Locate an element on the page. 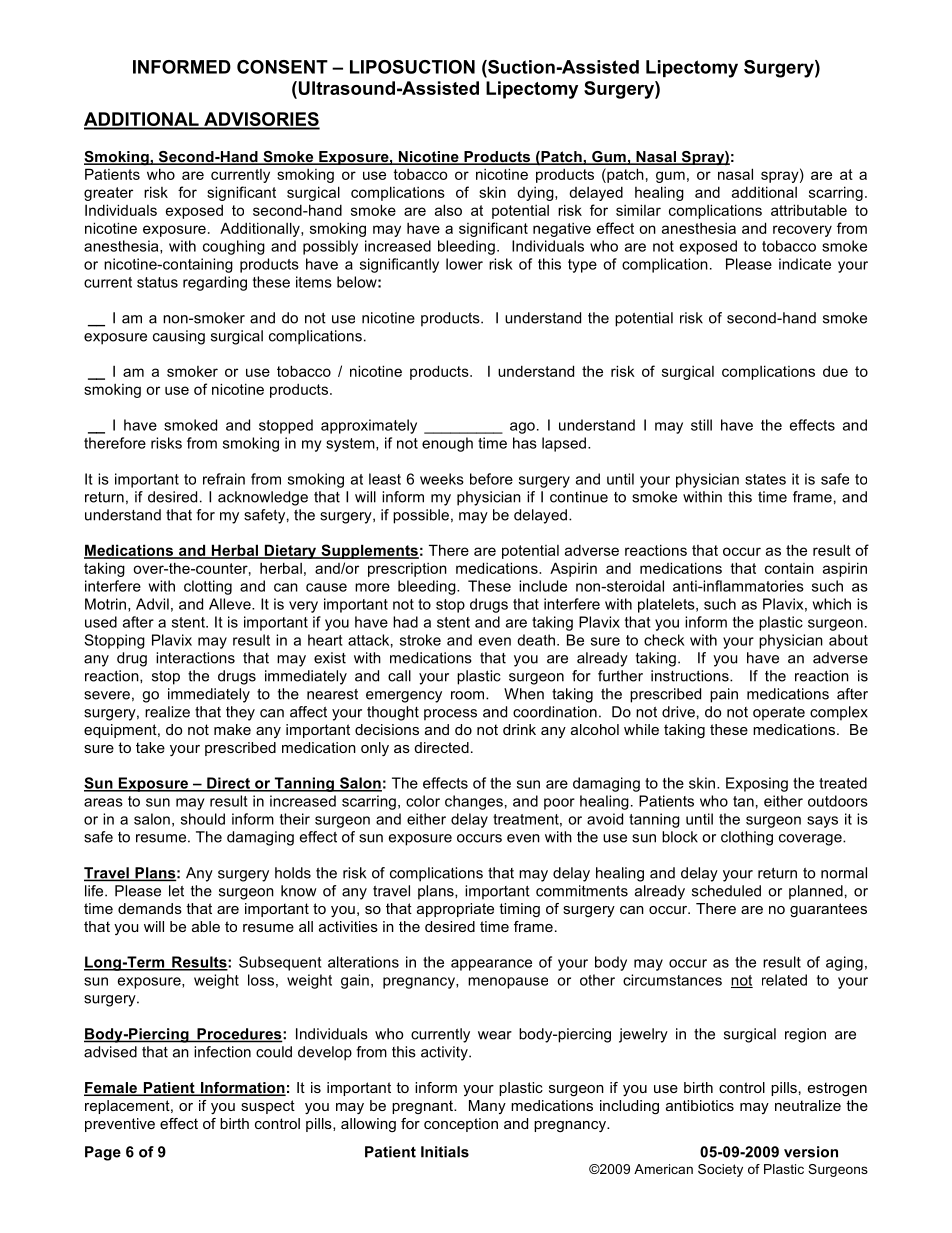 Image resolution: width=952 pixels, height=1233 pixels. stroke is located at coordinates (420, 640).
